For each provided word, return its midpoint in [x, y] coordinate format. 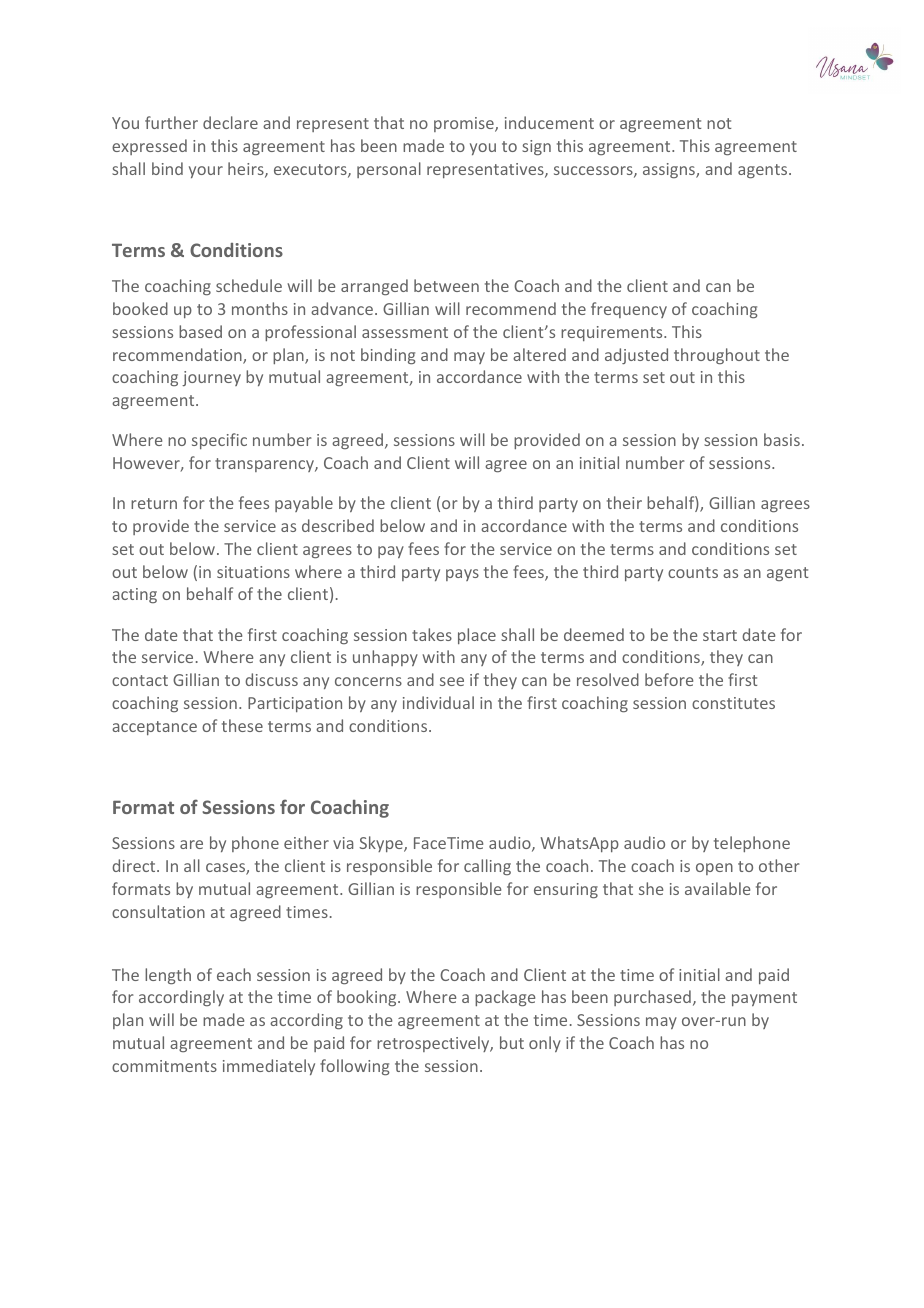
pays [462, 575]
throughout [717, 356]
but [512, 1042]
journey [211, 378]
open [714, 869]
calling [487, 867]
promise [465, 124]
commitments [164, 1066]
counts [693, 572]
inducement [549, 122]
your [206, 172]
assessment [405, 332]
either [306, 842]
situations [253, 572]
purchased [652, 998]
